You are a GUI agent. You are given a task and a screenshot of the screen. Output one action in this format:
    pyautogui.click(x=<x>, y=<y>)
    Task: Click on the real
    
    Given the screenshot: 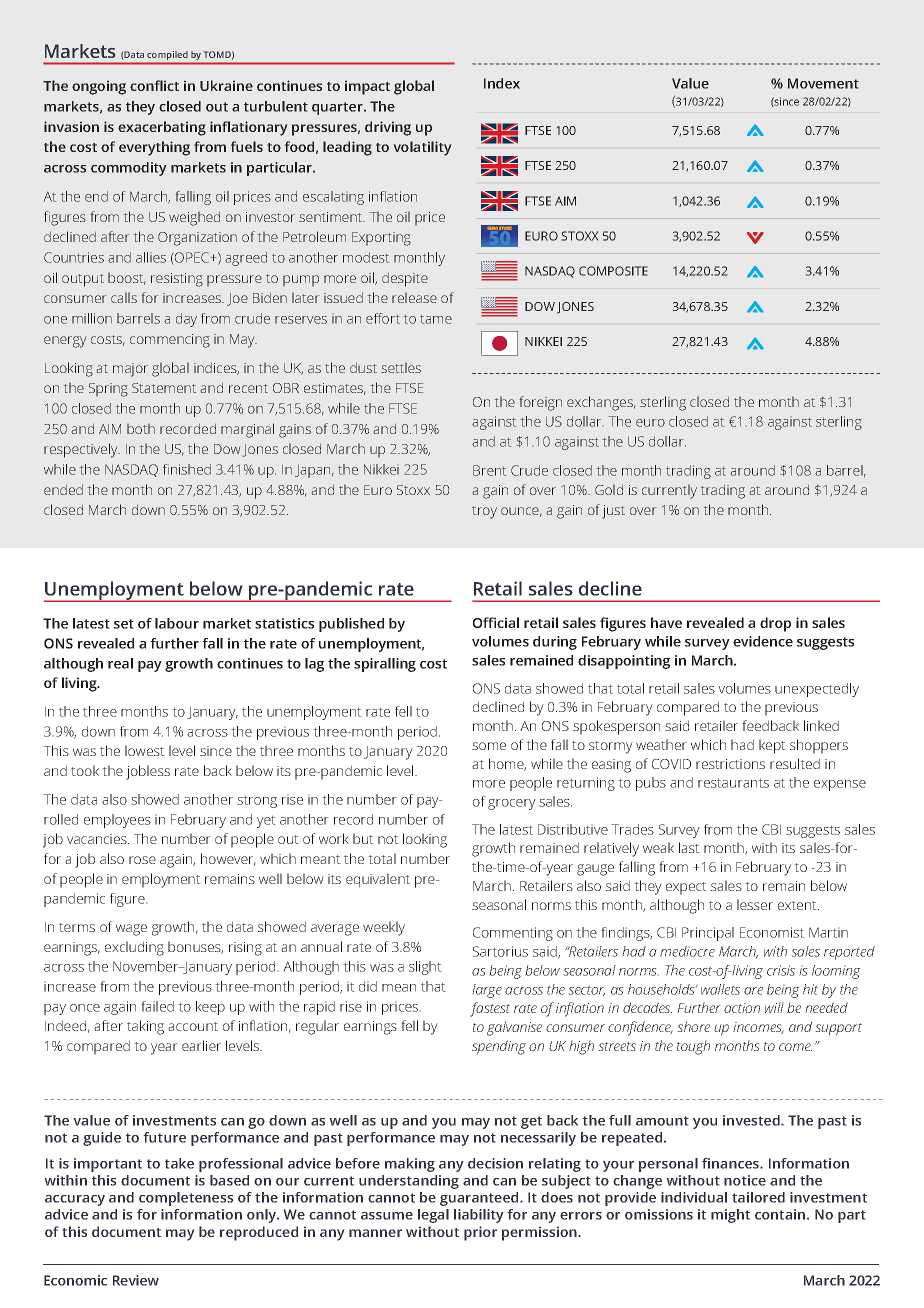 What is the action you would take?
    pyautogui.click(x=120, y=663)
